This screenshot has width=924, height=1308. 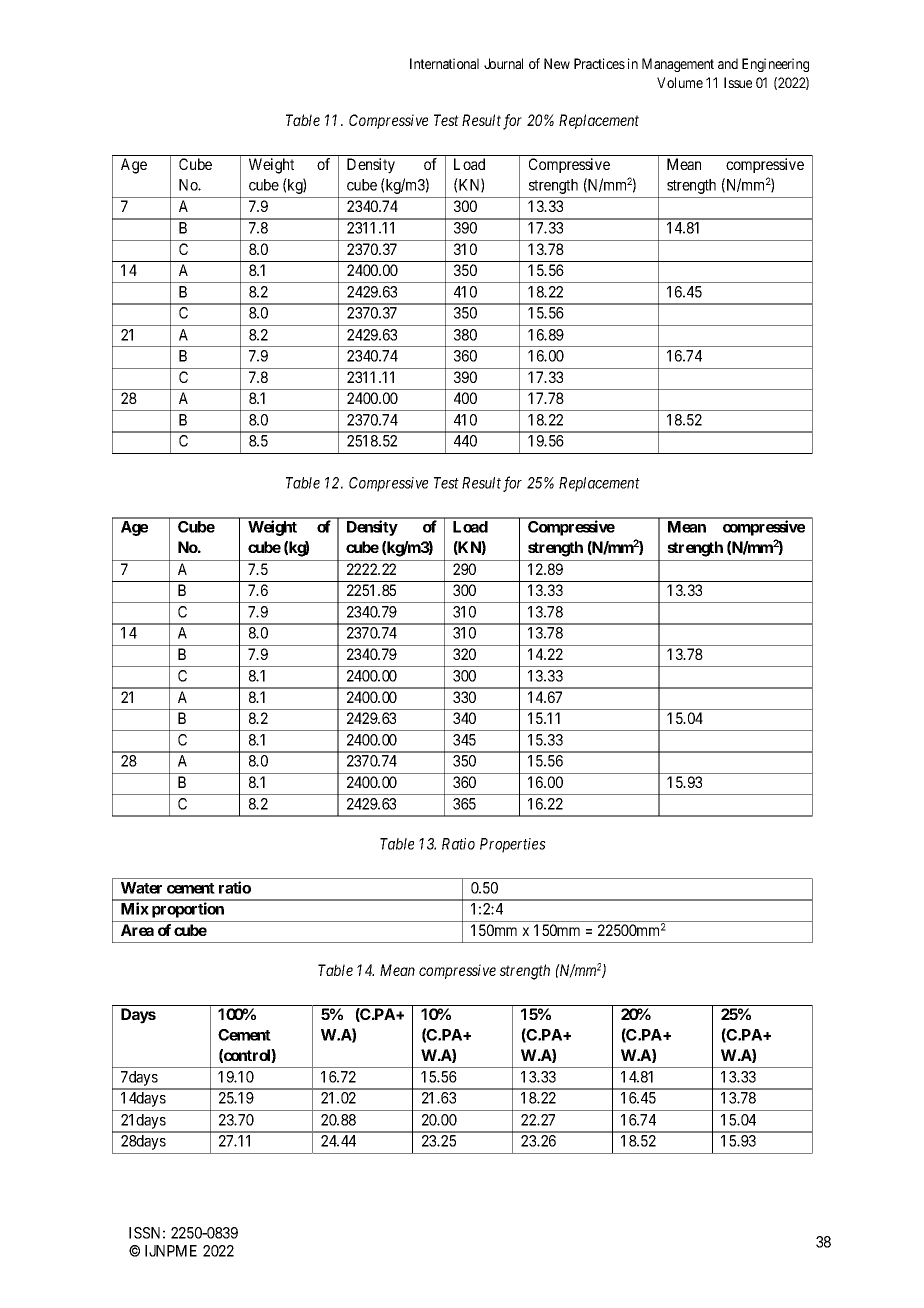 I want to click on Issue, so click(x=738, y=82).
